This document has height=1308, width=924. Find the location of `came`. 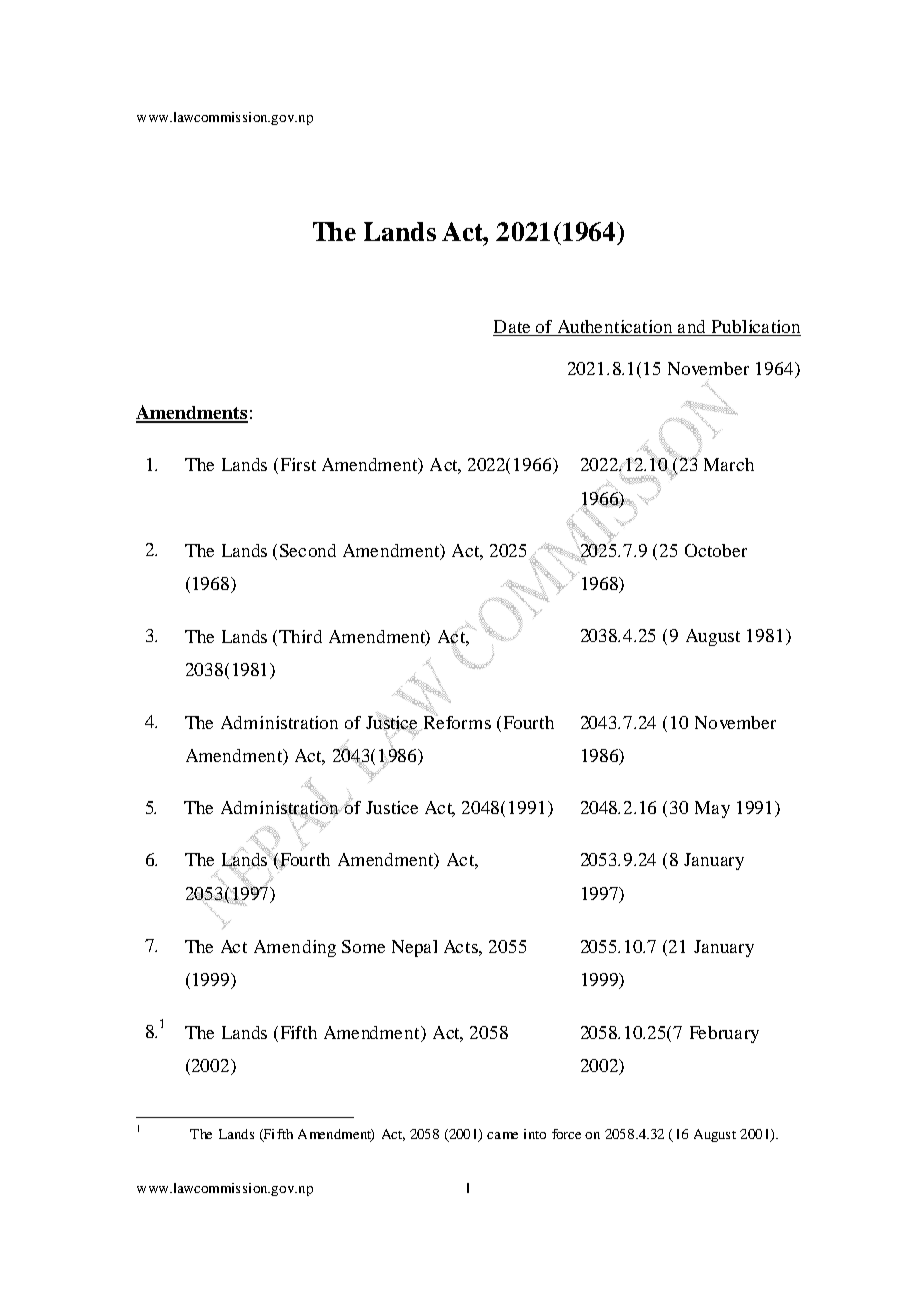

came is located at coordinates (502, 1135).
